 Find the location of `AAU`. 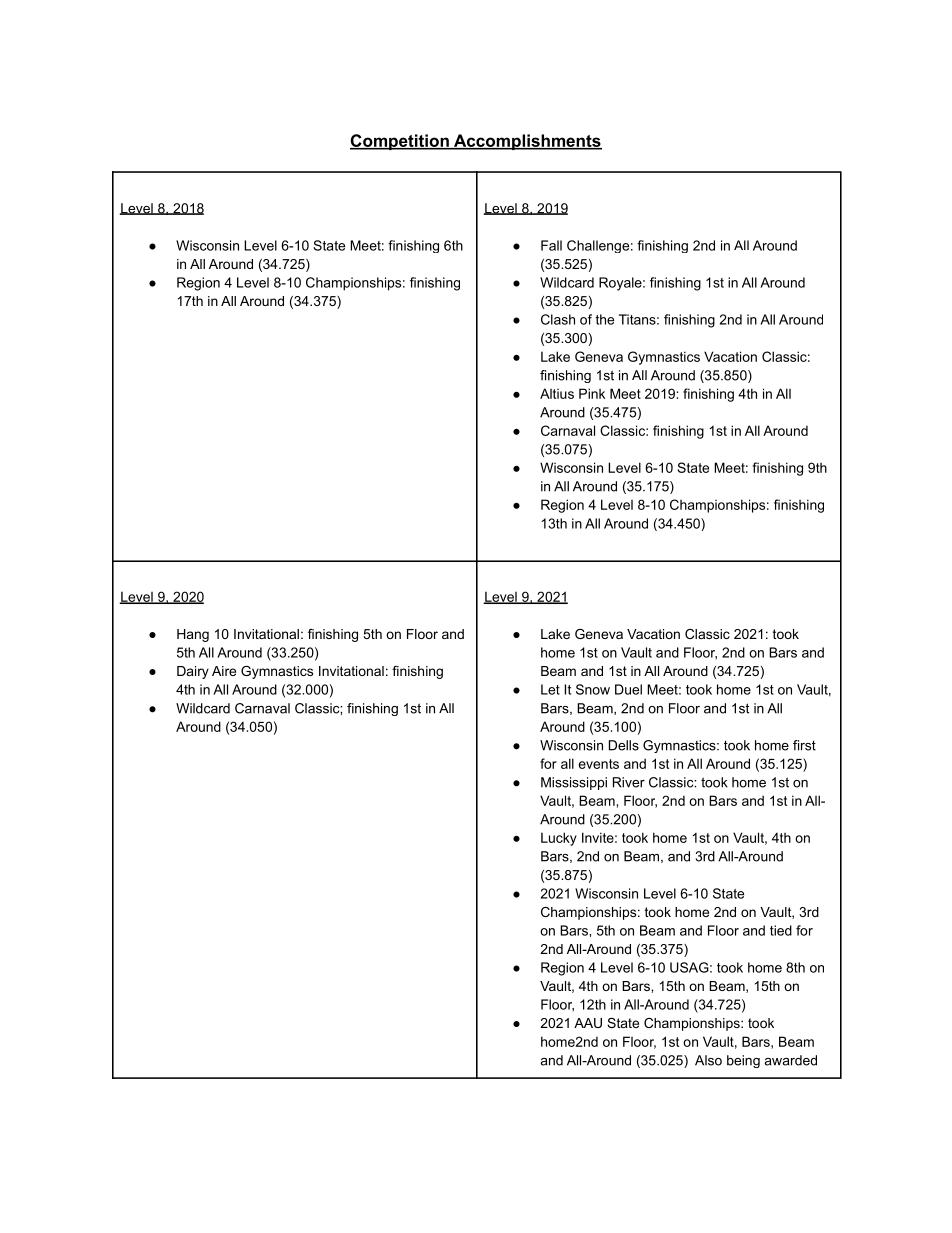

AAU is located at coordinates (588, 1023).
